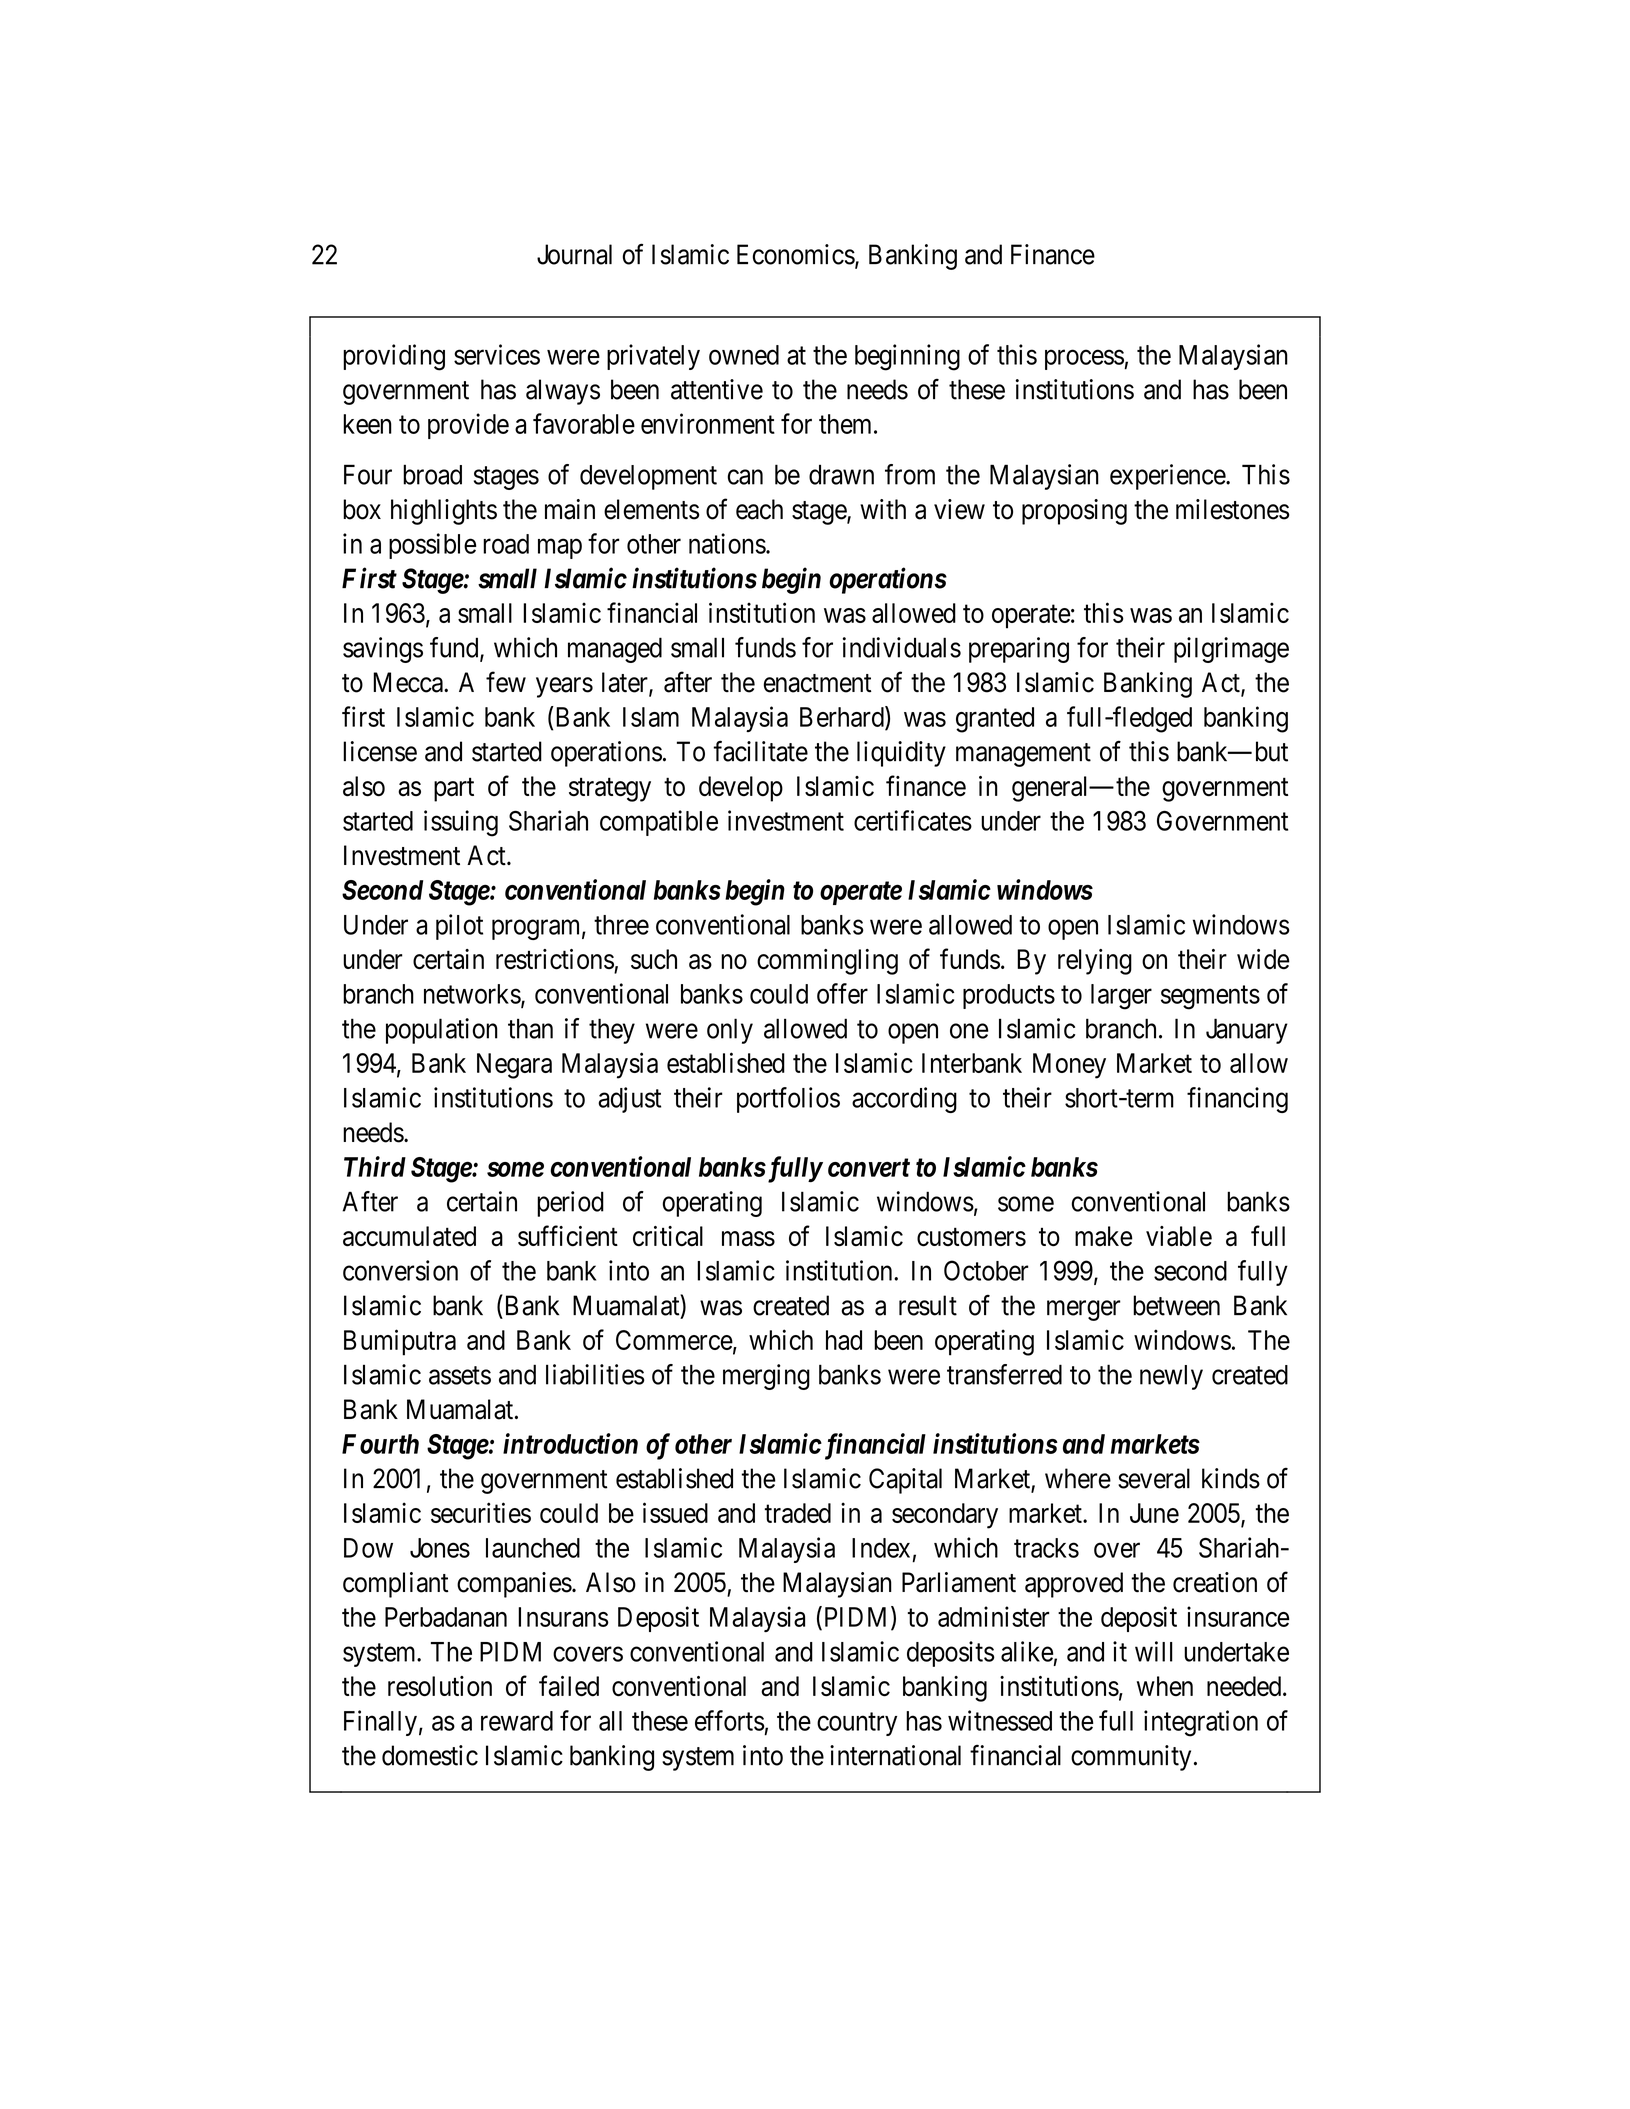  What do you see at coordinates (1085, 360) in the image?
I see `process` at bounding box center [1085, 360].
